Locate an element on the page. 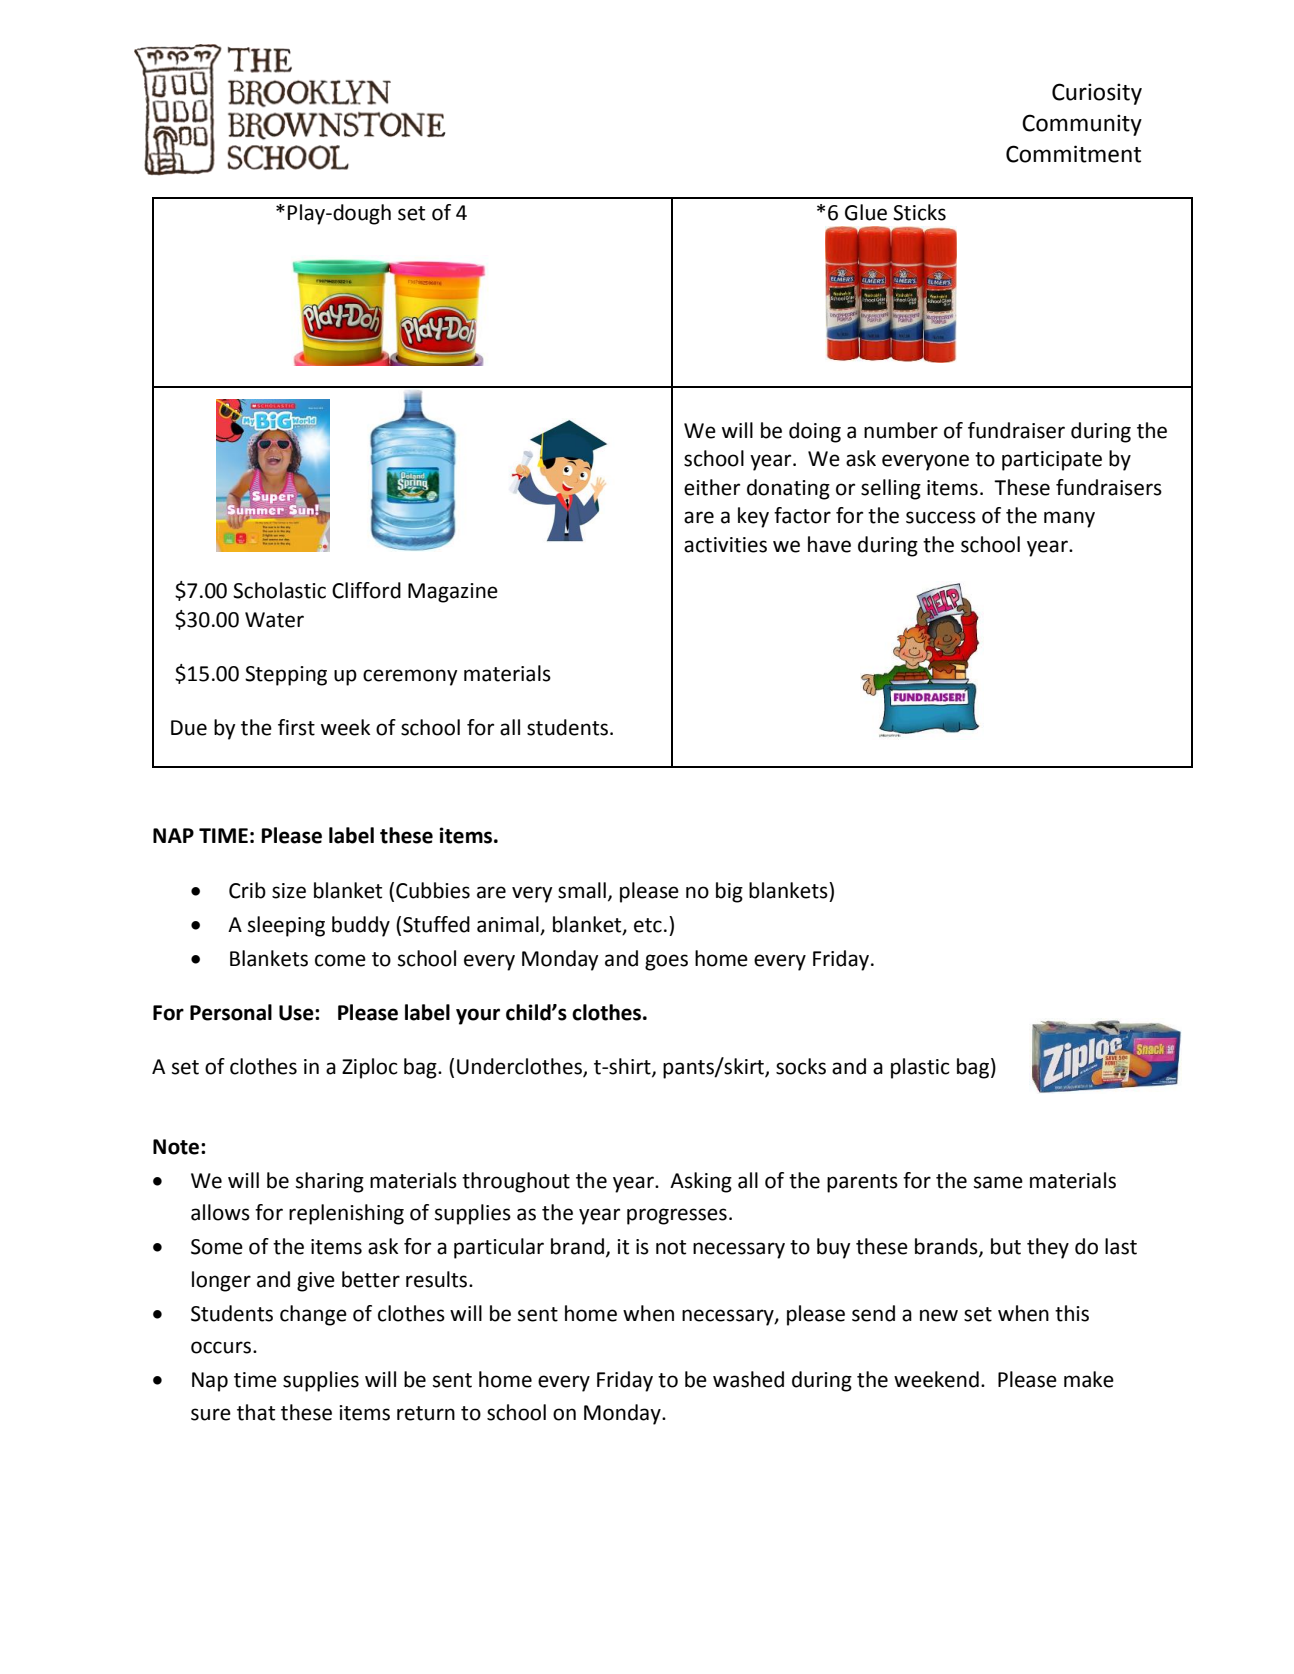  small is located at coordinates (582, 890).
